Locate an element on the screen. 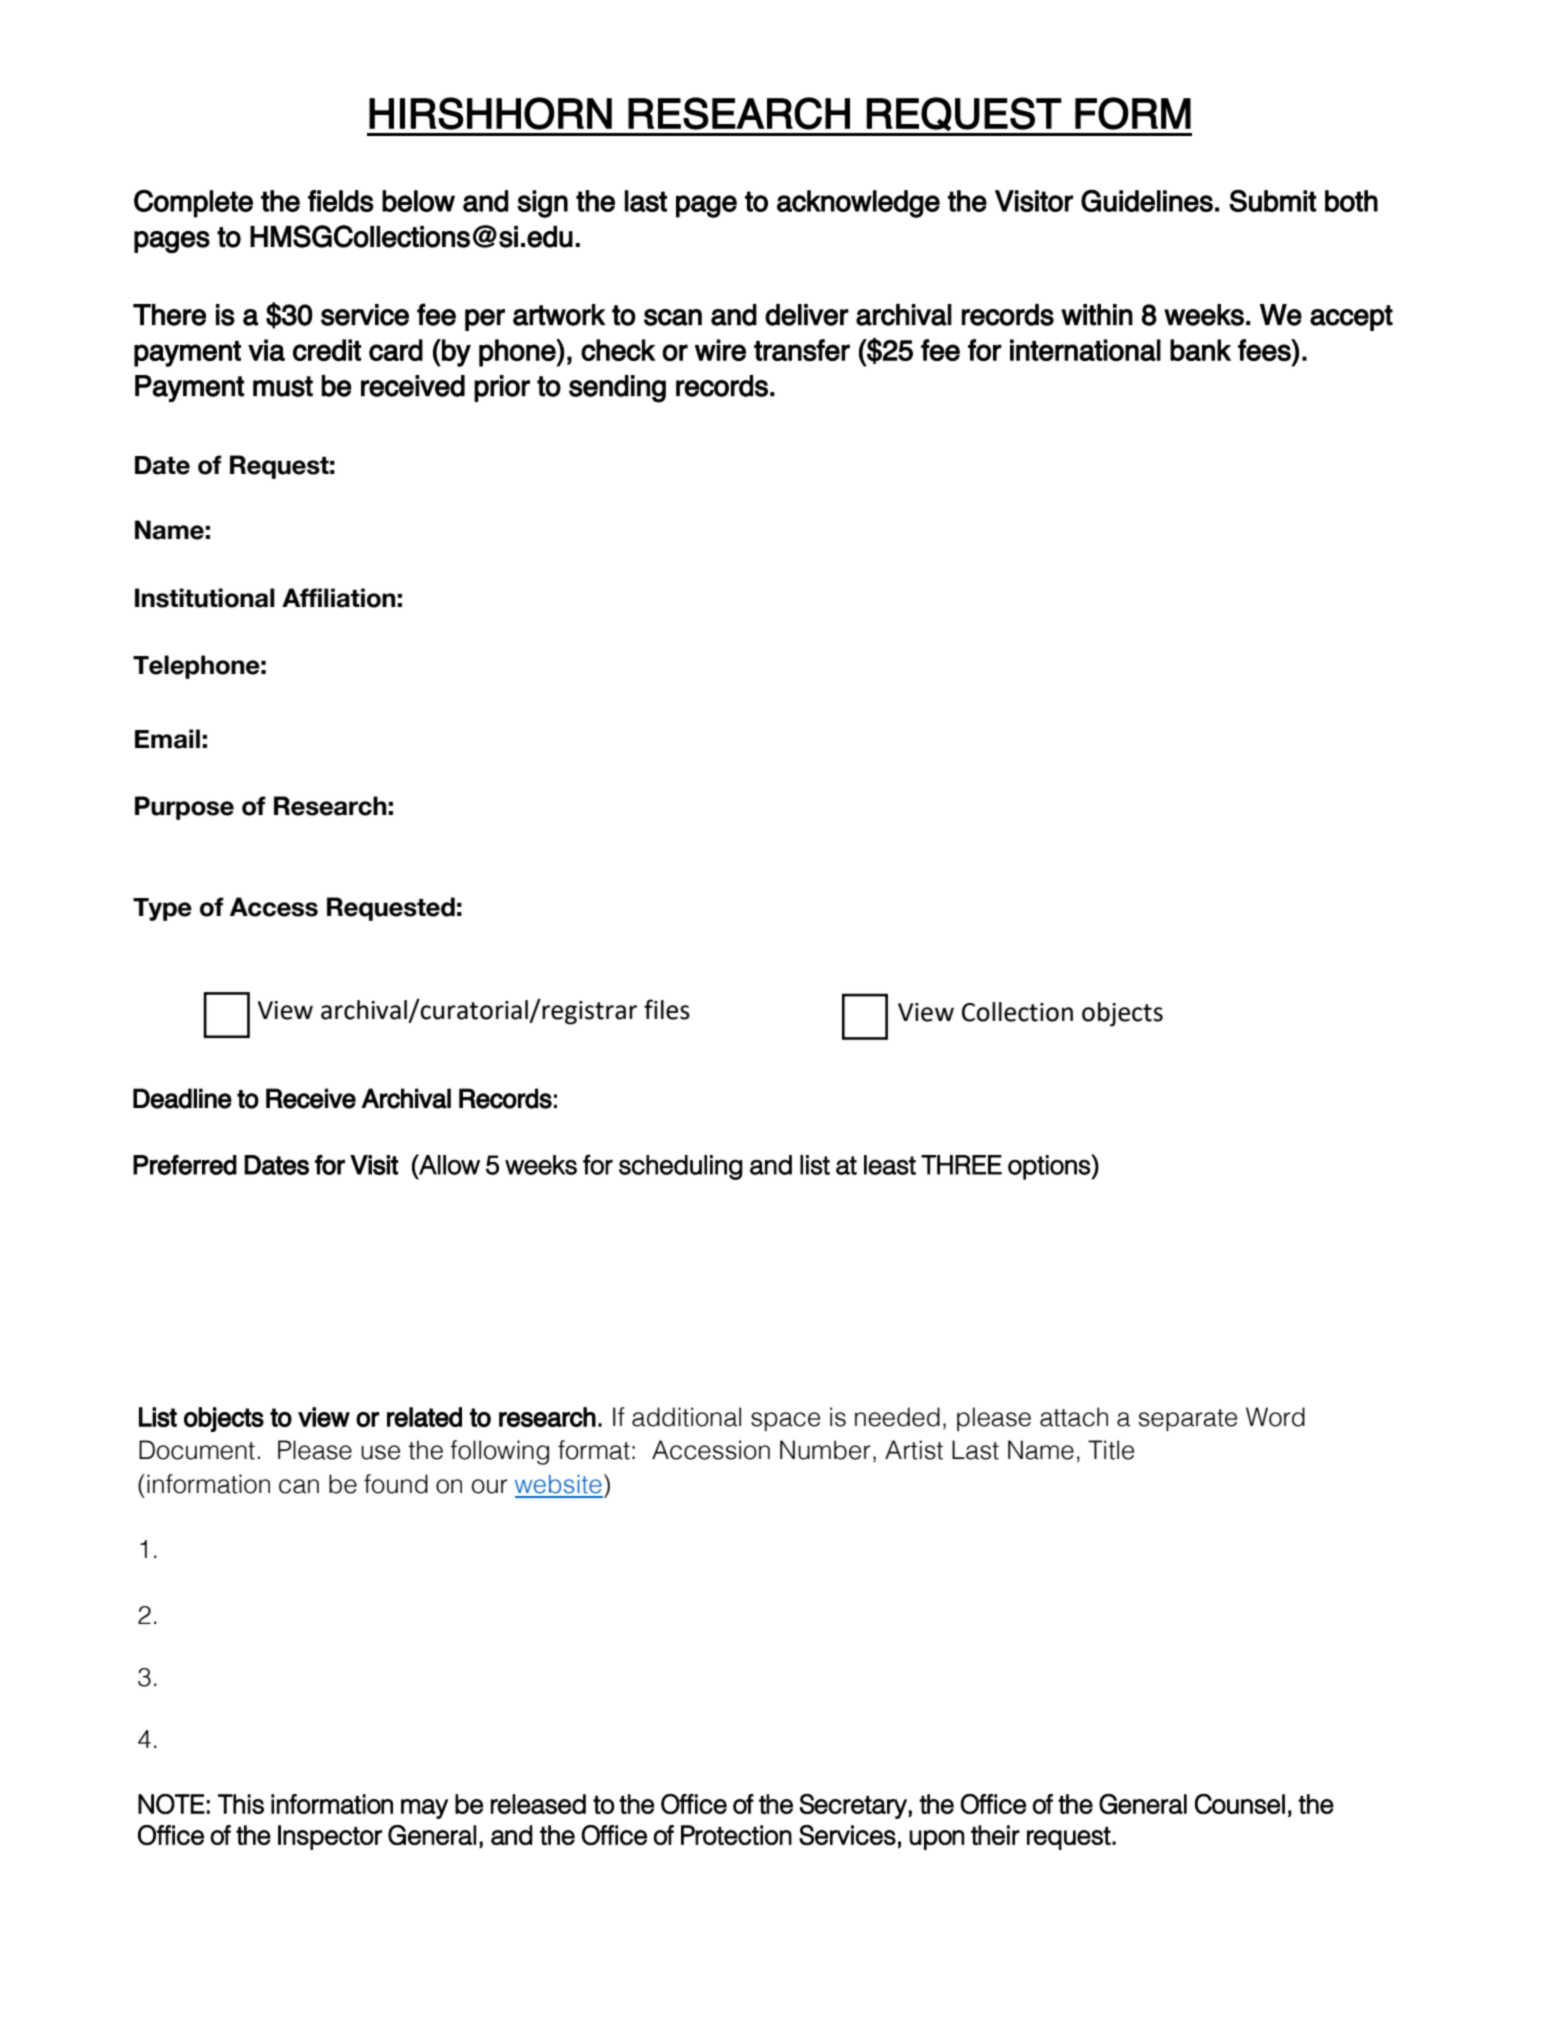 This screenshot has width=1562, height=2021. fields is located at coordinates (341, 201).
